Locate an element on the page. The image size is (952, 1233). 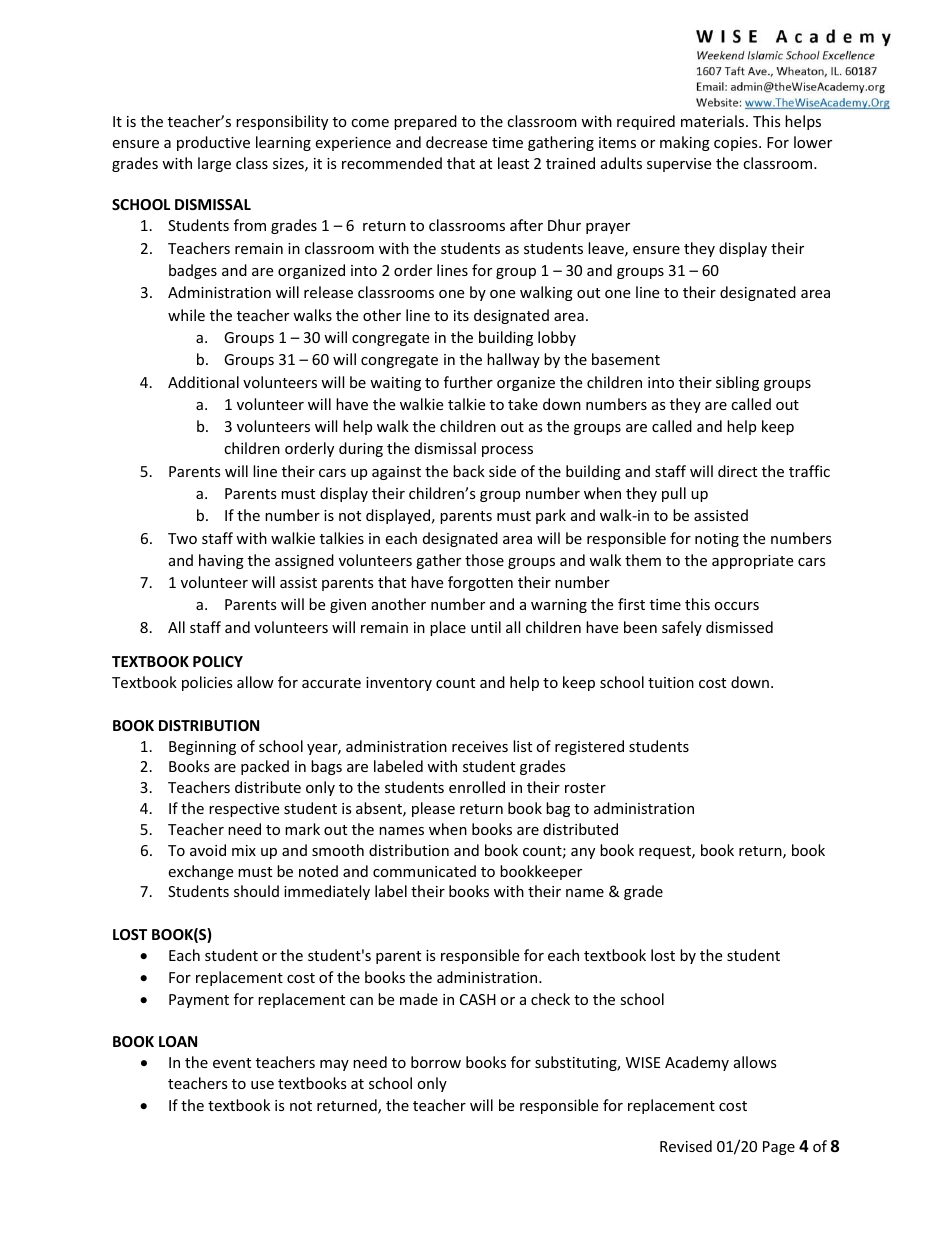
enrolled is located at coordinates (477, 787).
